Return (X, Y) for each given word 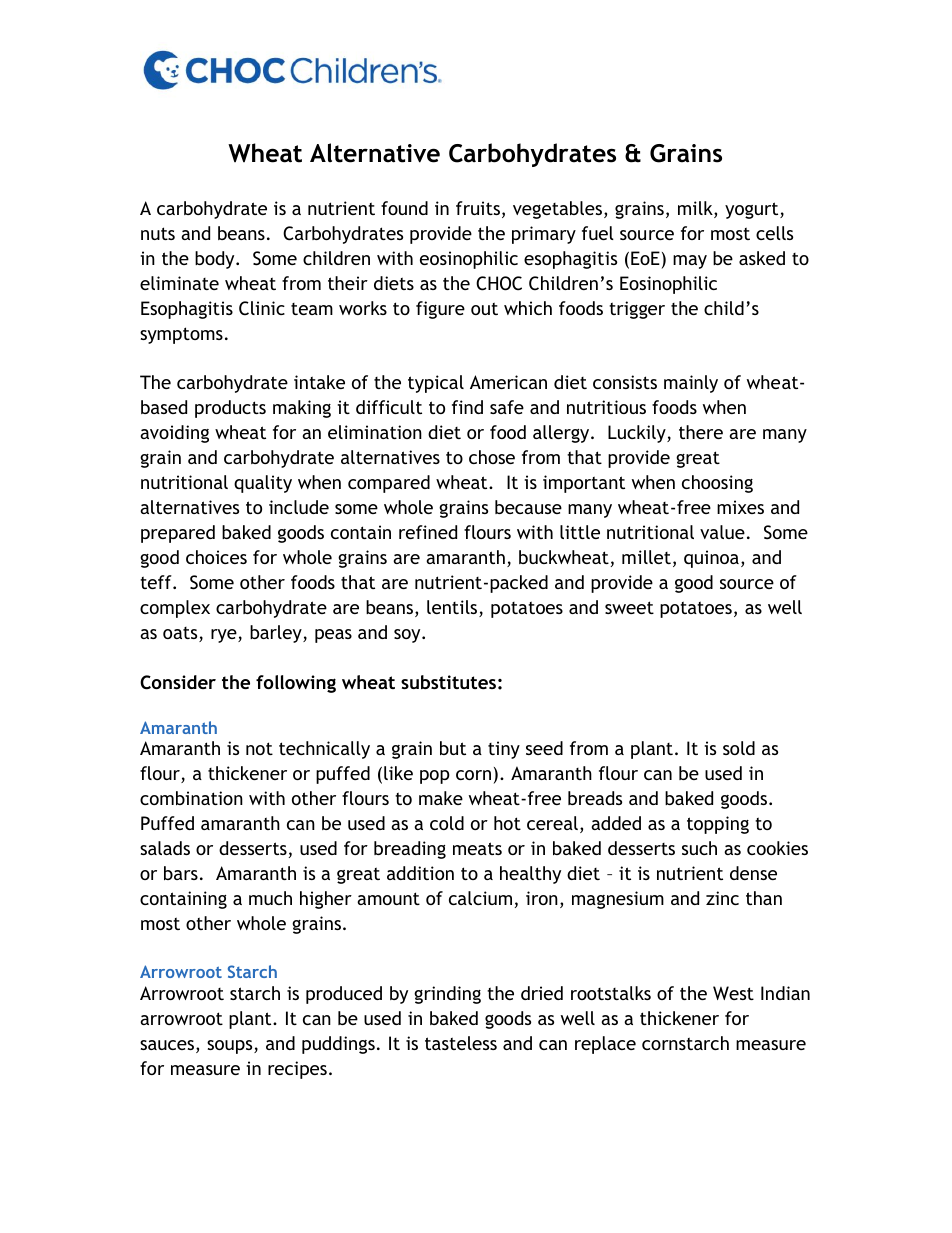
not (259, 748)
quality (263, 484)
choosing (717, 484)
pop (435, 777)
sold (739, 748)
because (528, 507)
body (216, 260)
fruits (478, 208)
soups (231, 1047)
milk (696, 209)
